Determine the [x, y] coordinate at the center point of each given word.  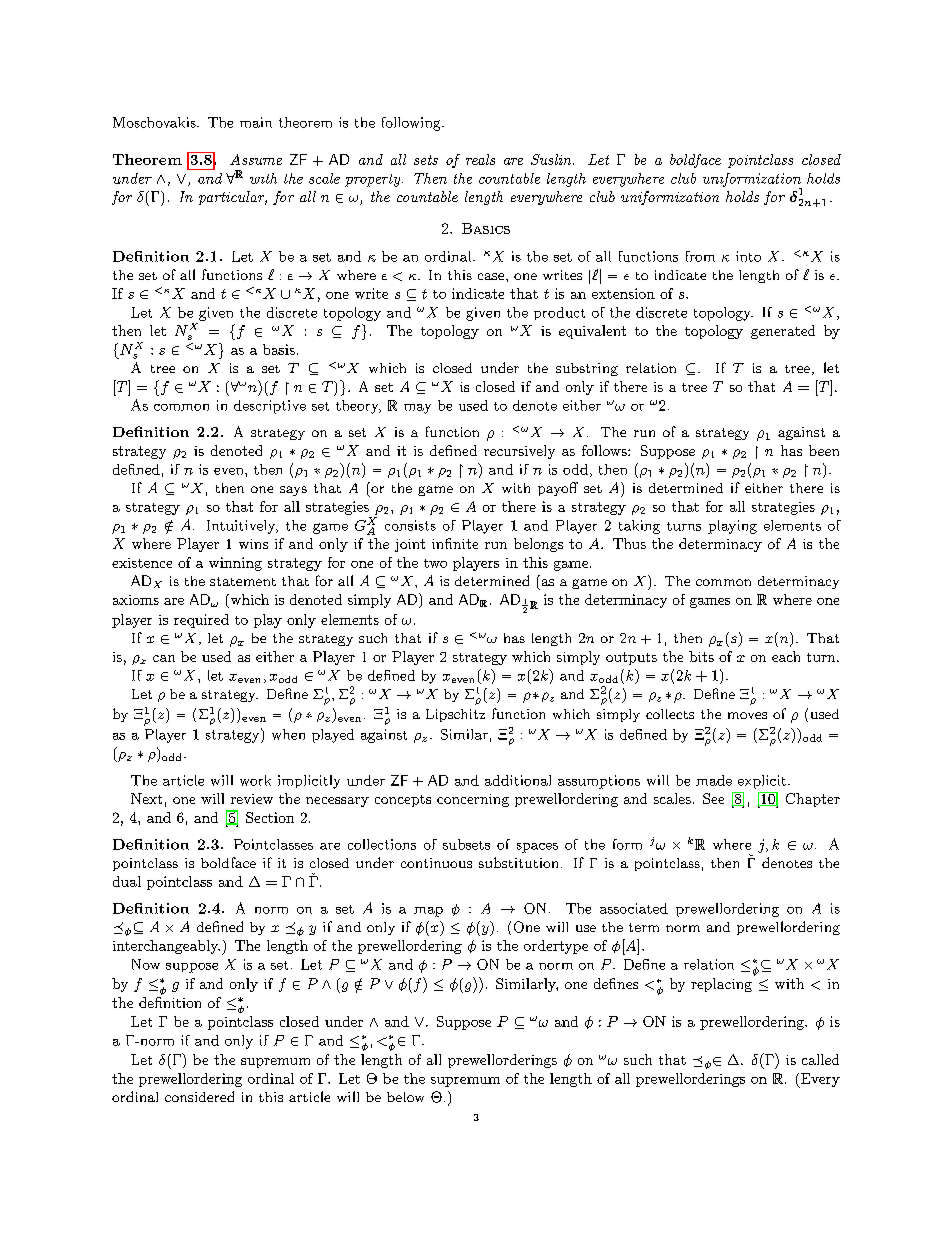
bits [701, 656]
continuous [436, 863]
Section [270, 817]
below [405, 1097]
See [713, 798]
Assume [256, 159]
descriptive [270, 407]
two [435, 563]
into [748, 256]
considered [199, 1096]
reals [480, 159]
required [201, 621]
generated [783, 332]
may [417, 409]
